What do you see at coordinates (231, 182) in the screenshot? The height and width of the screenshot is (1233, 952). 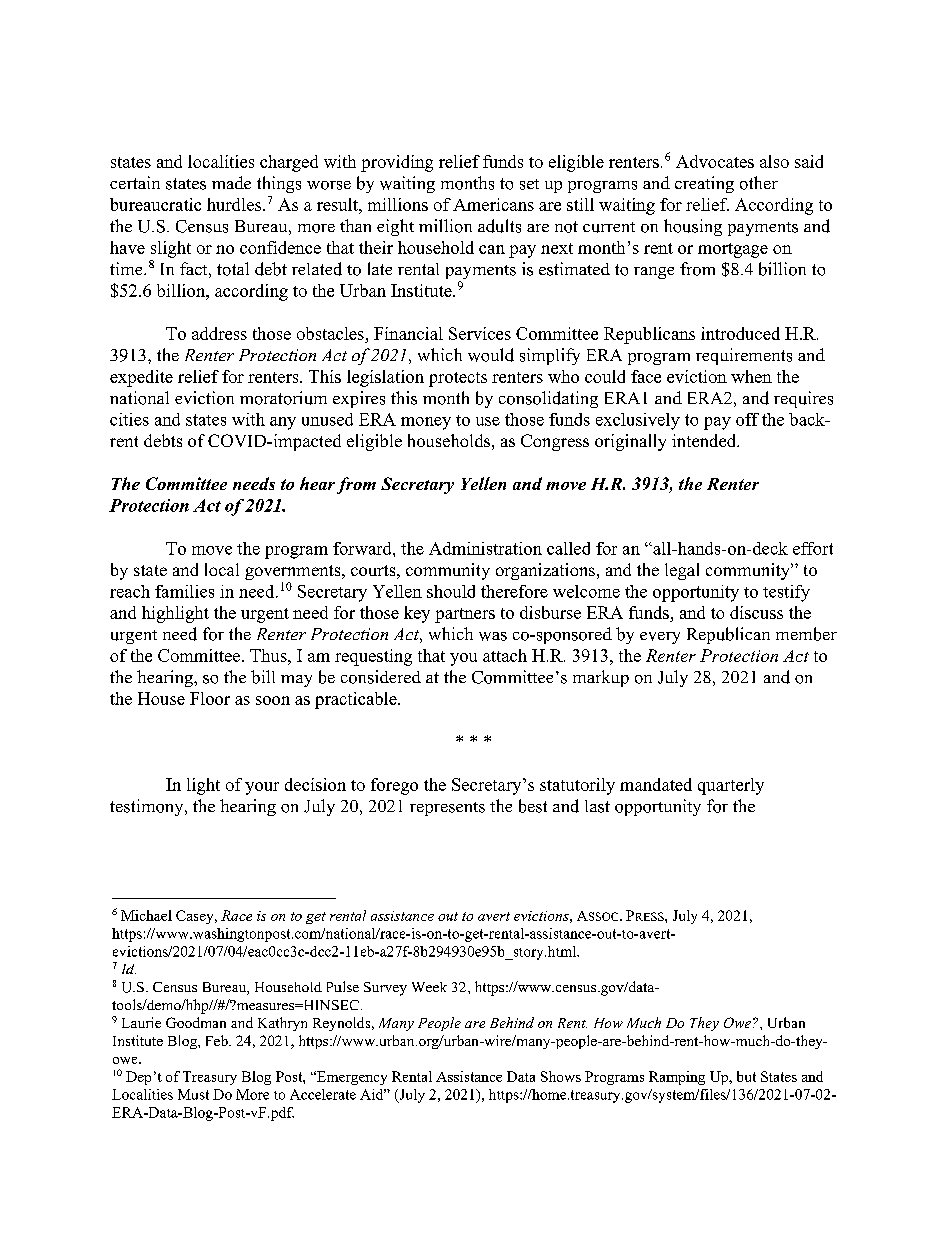 I see `made` at bounding box center [231, 182].
